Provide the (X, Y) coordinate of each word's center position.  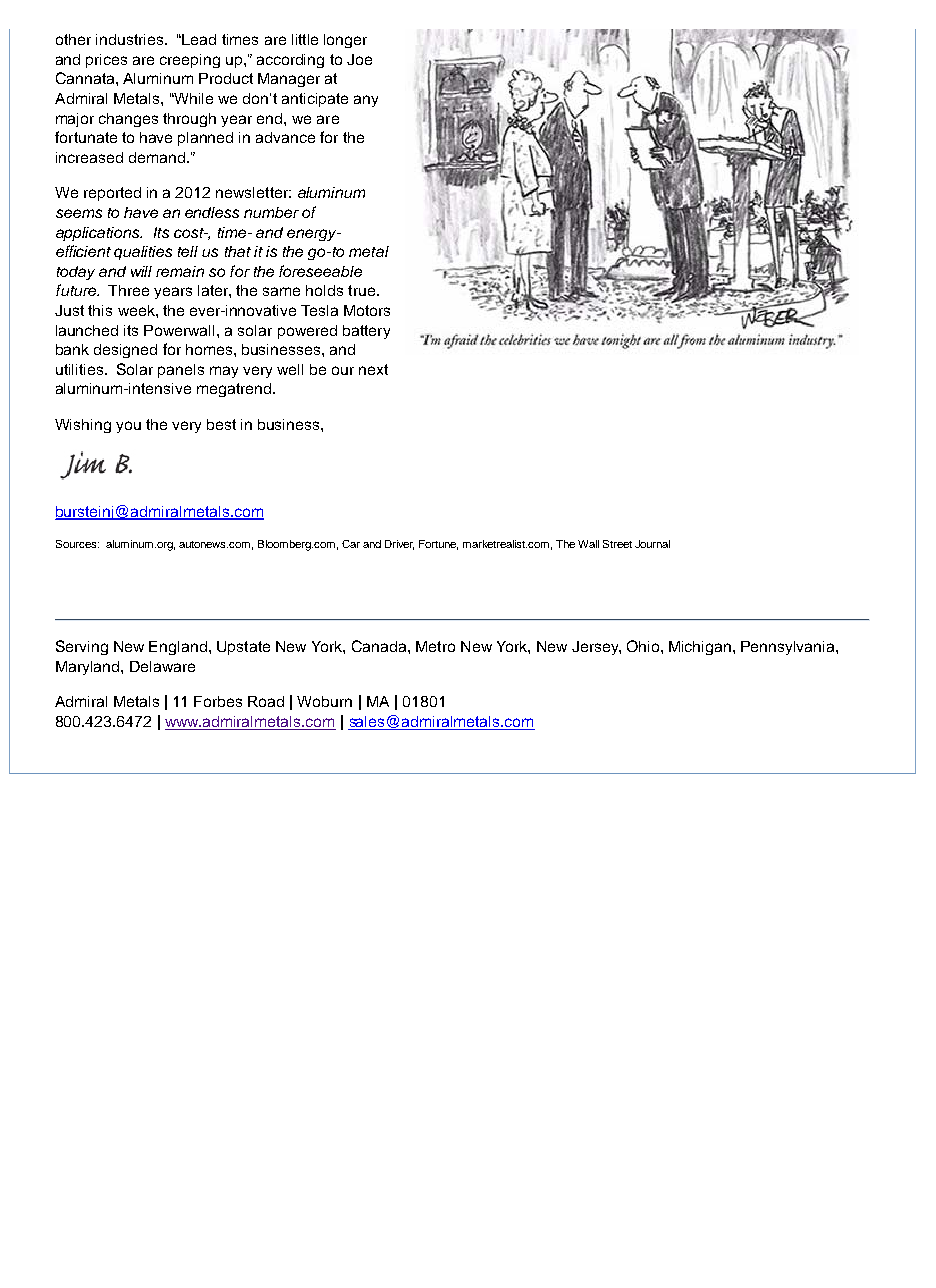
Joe (359, 59)
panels (181, 371)
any (366, 101)
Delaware (162, 666)
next (373, 369)
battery (366, 332)
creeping (190, 61)
